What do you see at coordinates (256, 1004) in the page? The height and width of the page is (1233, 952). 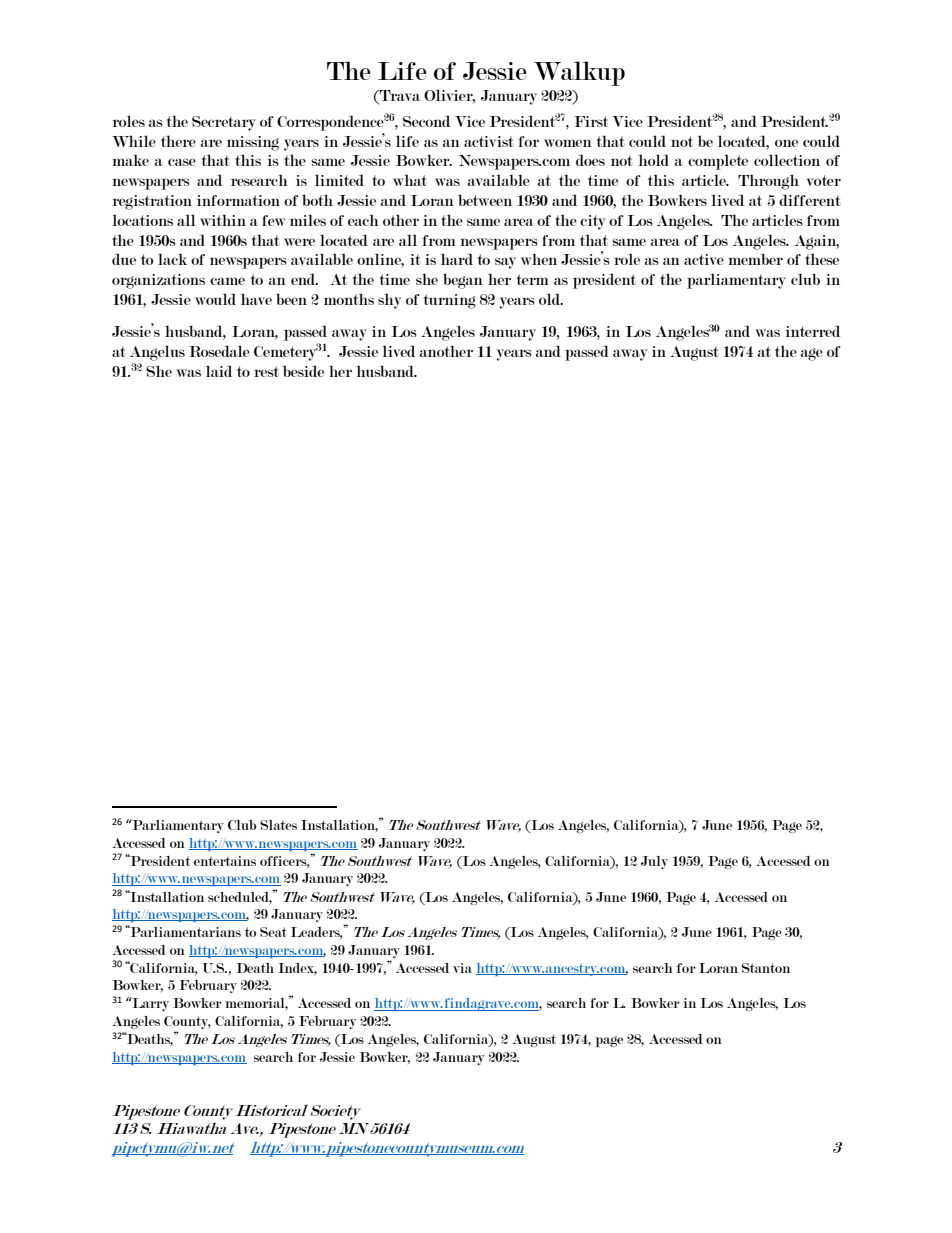 I see `memorial` at bounding box center [256, 1004].
